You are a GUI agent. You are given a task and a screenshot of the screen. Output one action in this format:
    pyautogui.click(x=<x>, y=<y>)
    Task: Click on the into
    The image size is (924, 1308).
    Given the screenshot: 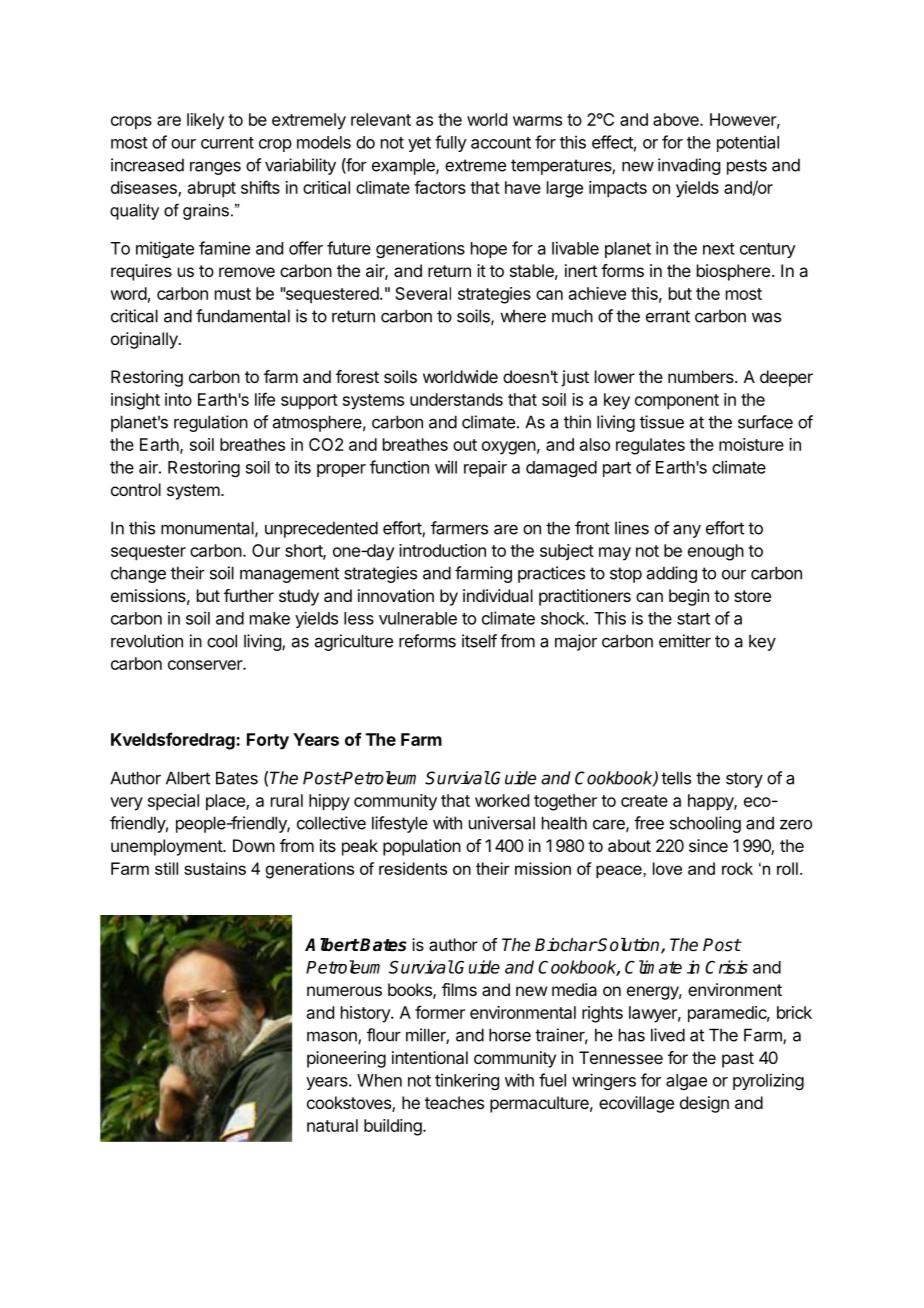 What is the action you would take?
    pyautogui.click(x=178, y=399)
